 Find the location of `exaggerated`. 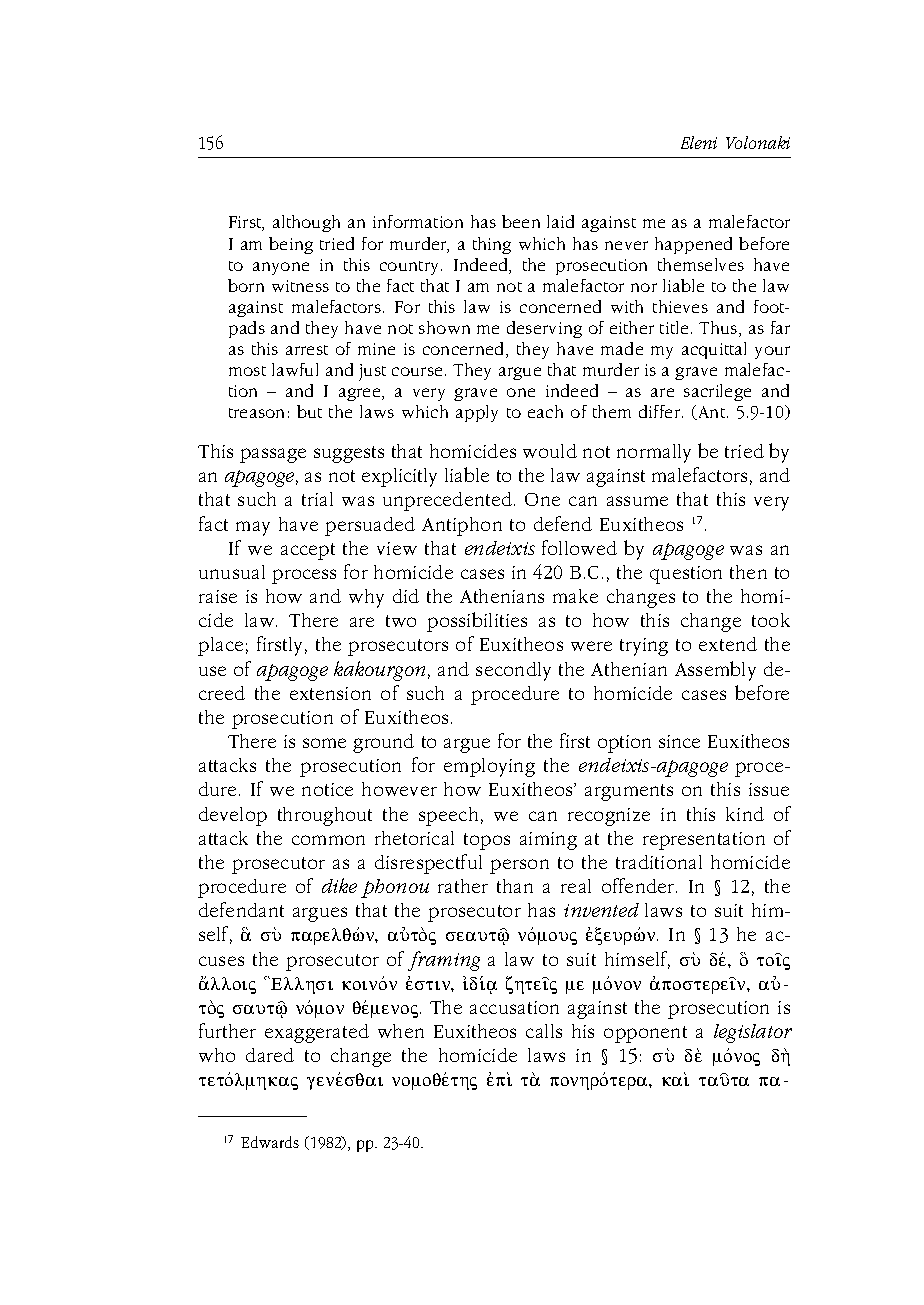

exaggerated is located at coordinates (317, 1033).
